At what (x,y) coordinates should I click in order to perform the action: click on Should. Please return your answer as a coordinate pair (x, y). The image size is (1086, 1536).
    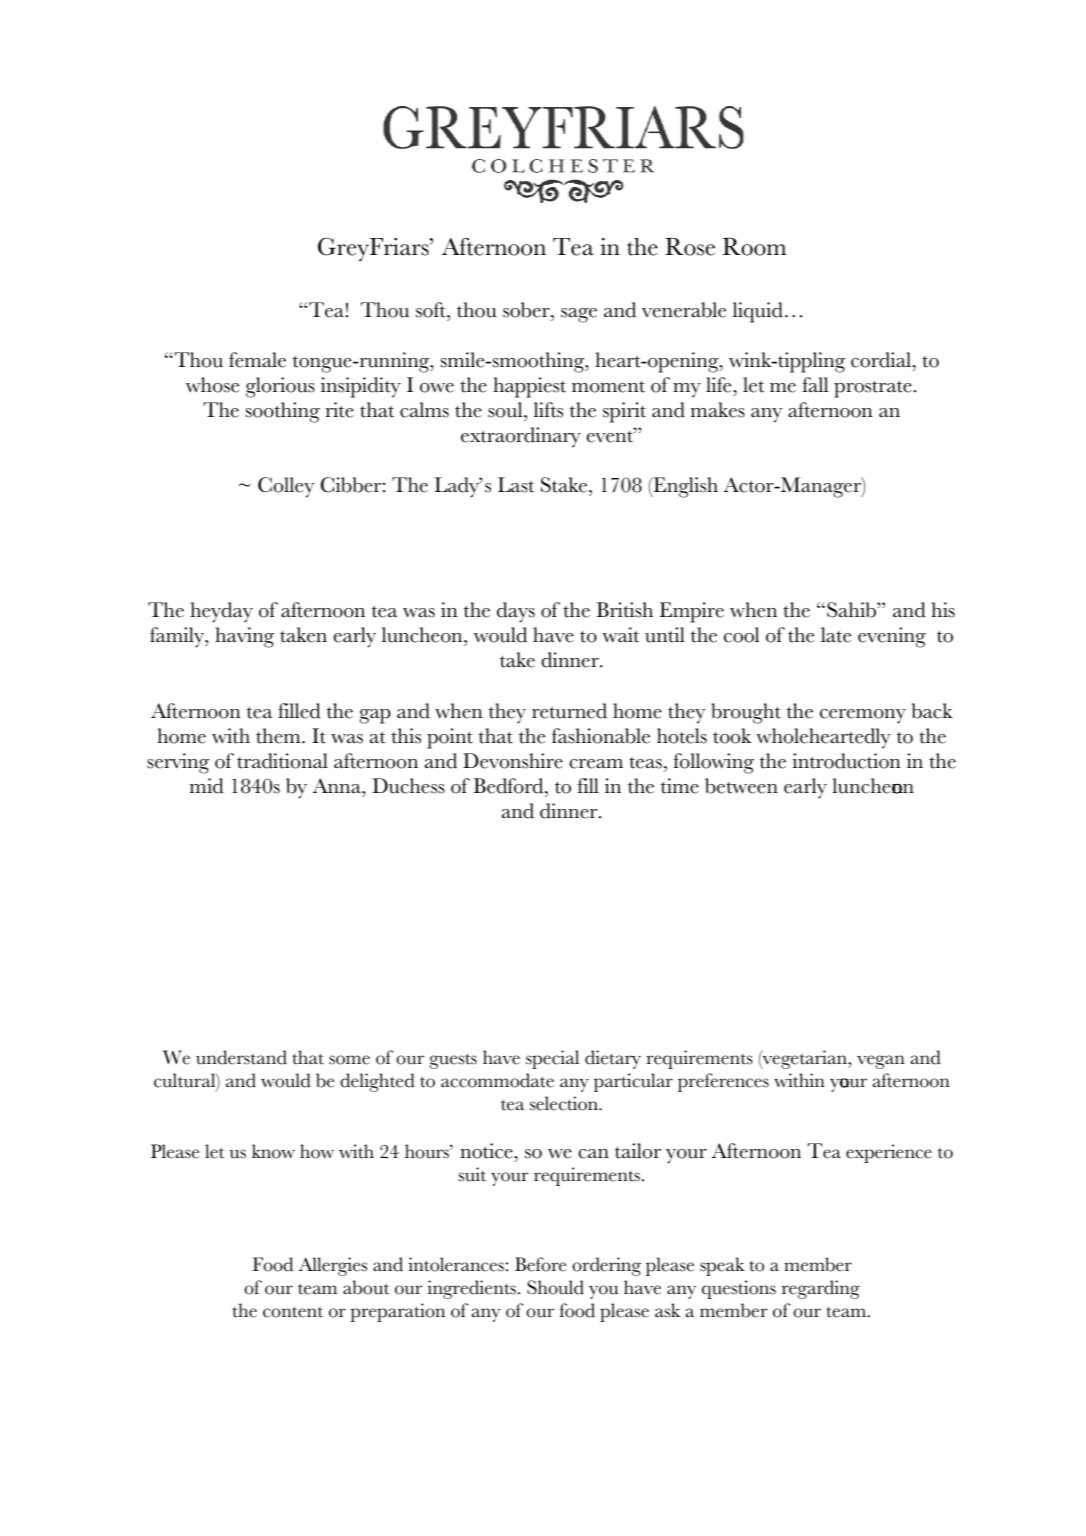
    Looking at the image, I should click on (555, 1287).
